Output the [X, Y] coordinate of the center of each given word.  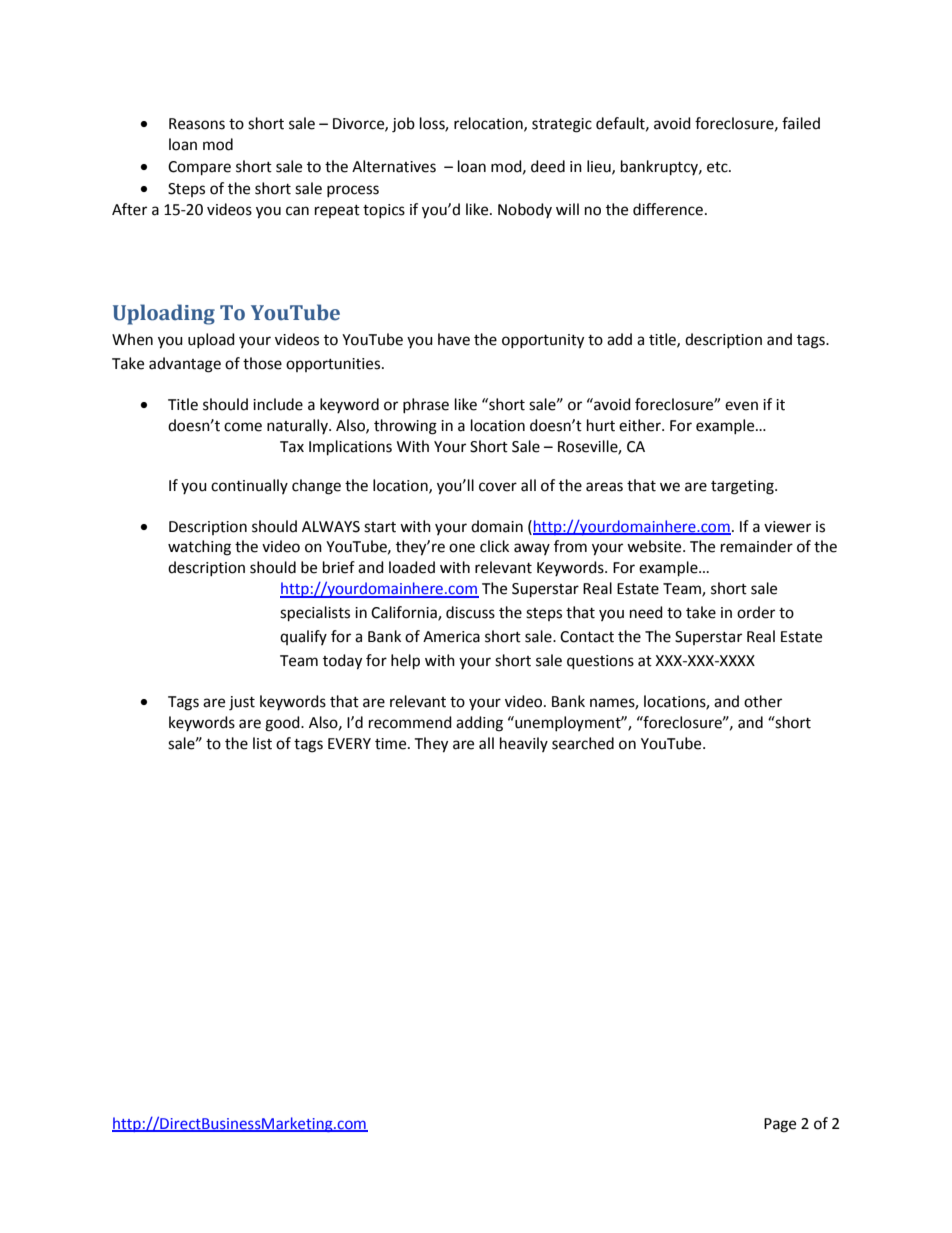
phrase [426, 405]
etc [718, 167]
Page [780, 1125]
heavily [524, 744]
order [756, 612]
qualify [303, 637]
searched [583, 743]
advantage [185, 365]
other [763, 701]
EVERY [349, 743]
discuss [470, 612]
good [283, 724]
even [741, 406]
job [403, 125]
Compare [199, 168]
